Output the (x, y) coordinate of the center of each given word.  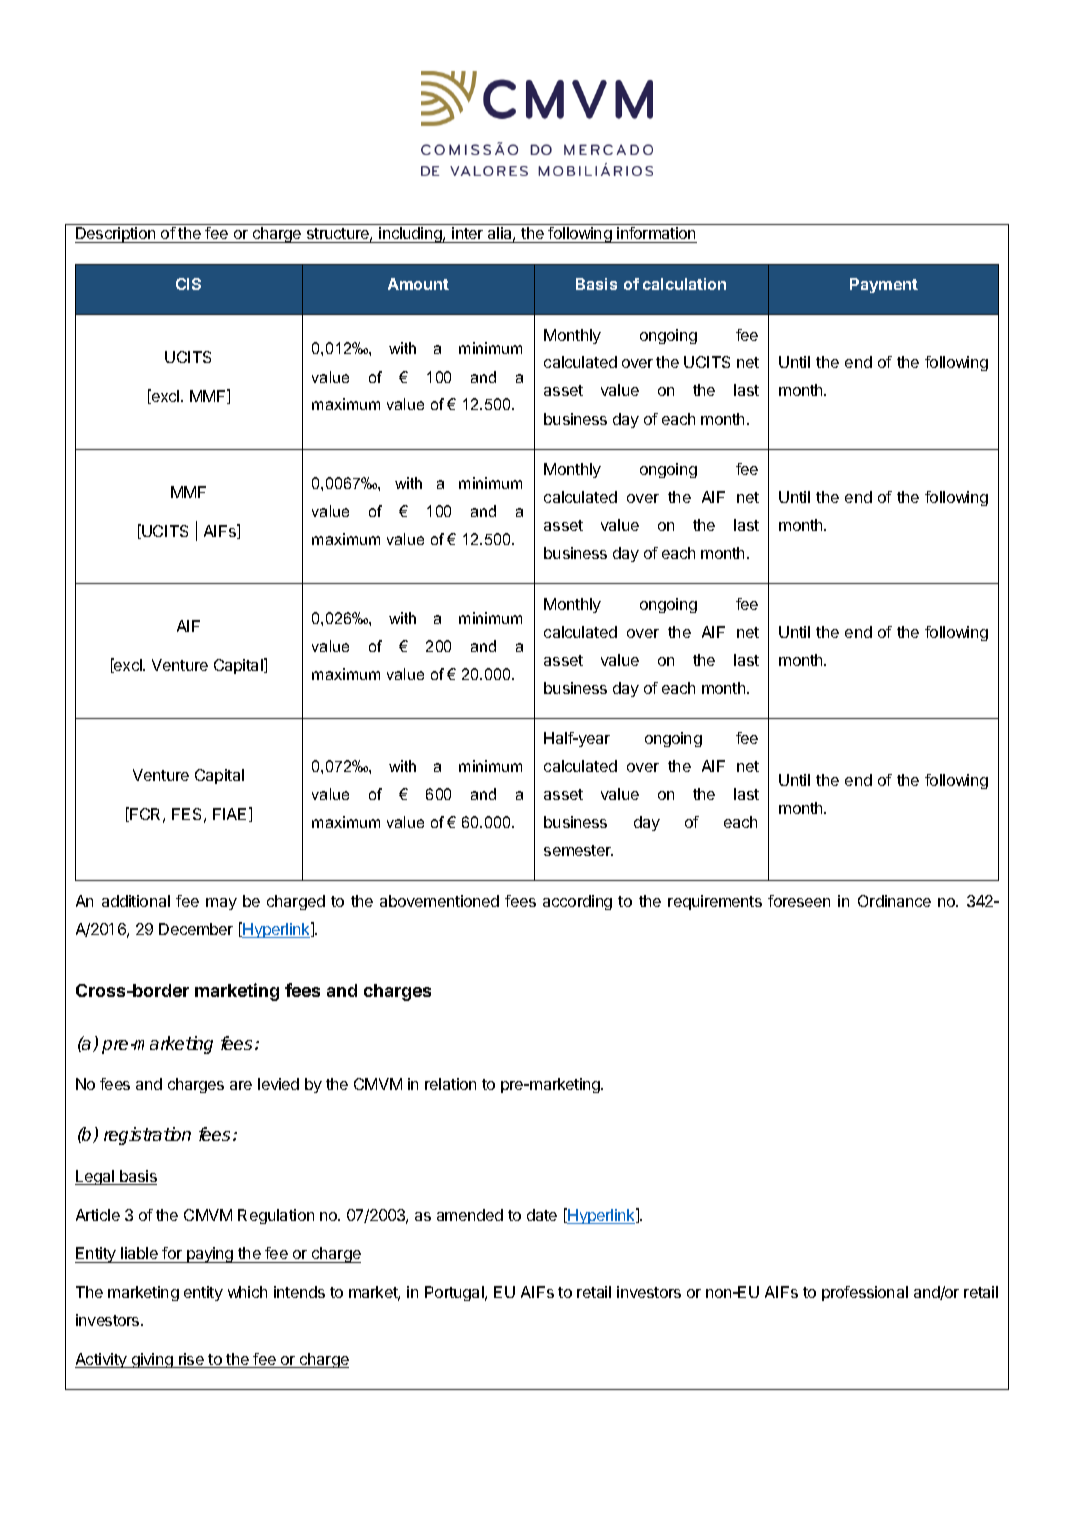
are (241, 1085)
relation (450, 1084)
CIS (188, 284)
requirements (715, 902)
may (221, 904)
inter (468, 235)
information (656, 235)
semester (578, 850)
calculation (684, 284)
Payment (884, 285)
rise (191, 1360)
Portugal (455, 1293)
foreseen (799, 901)
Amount (418, 284)
